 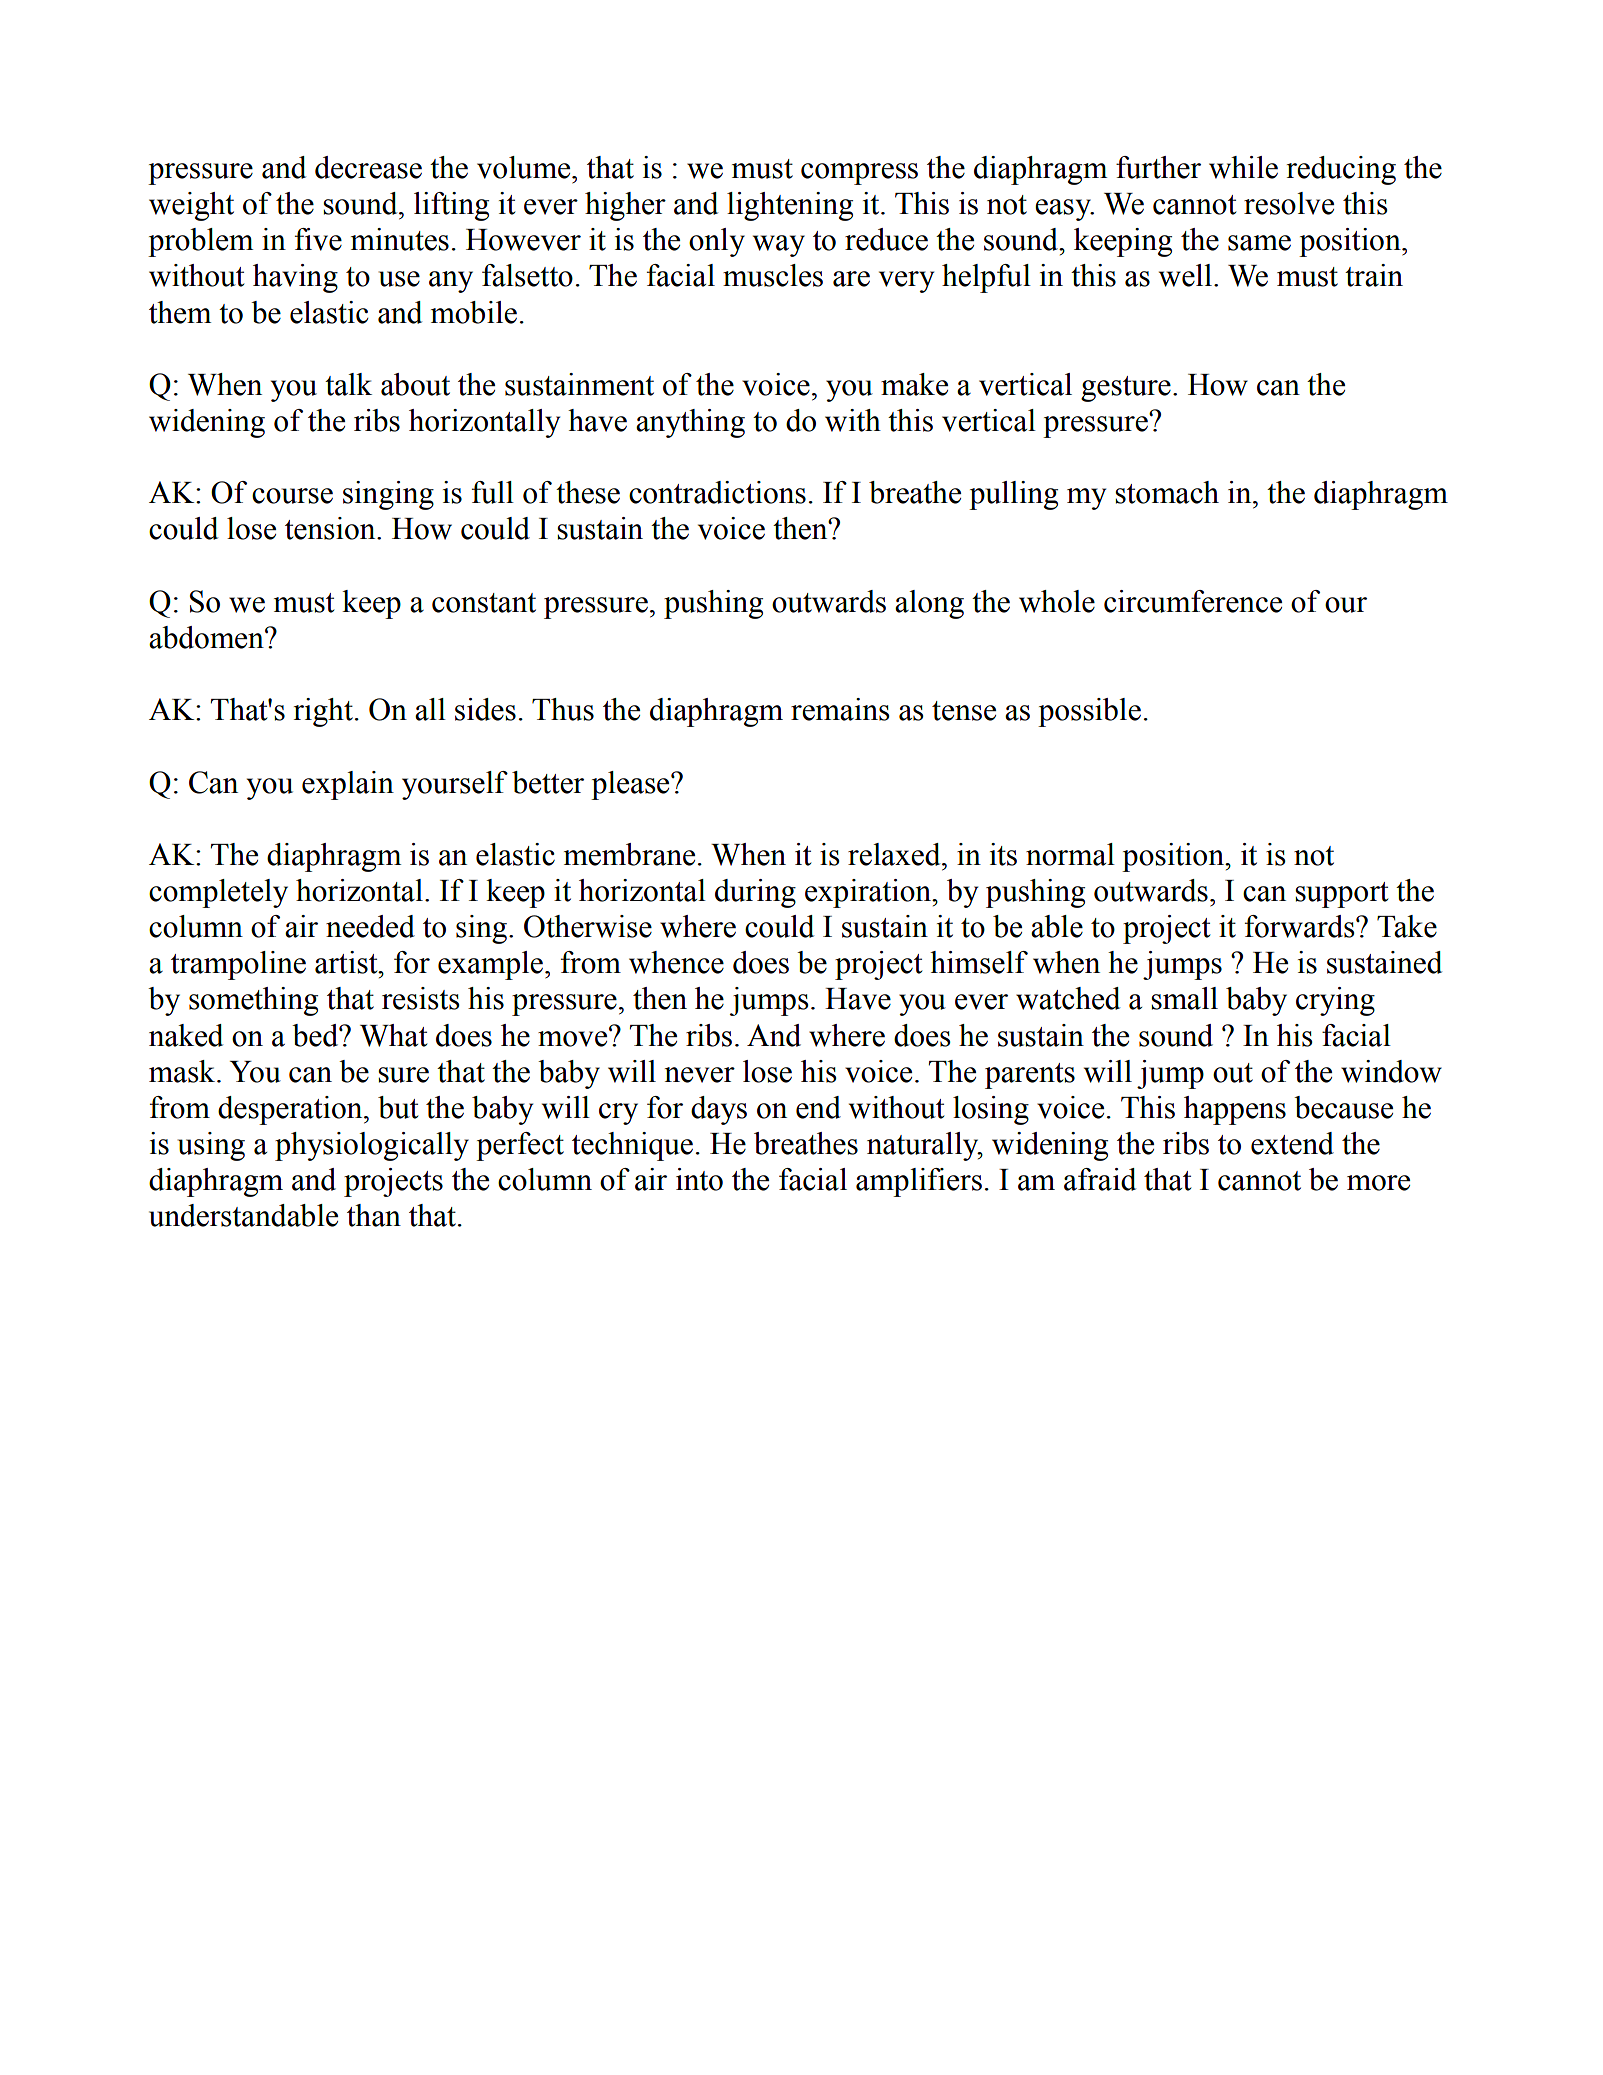 What do you see at coordinates (1089, 712) in the page?
I see `possible` at bounding box center [1089, 712].
